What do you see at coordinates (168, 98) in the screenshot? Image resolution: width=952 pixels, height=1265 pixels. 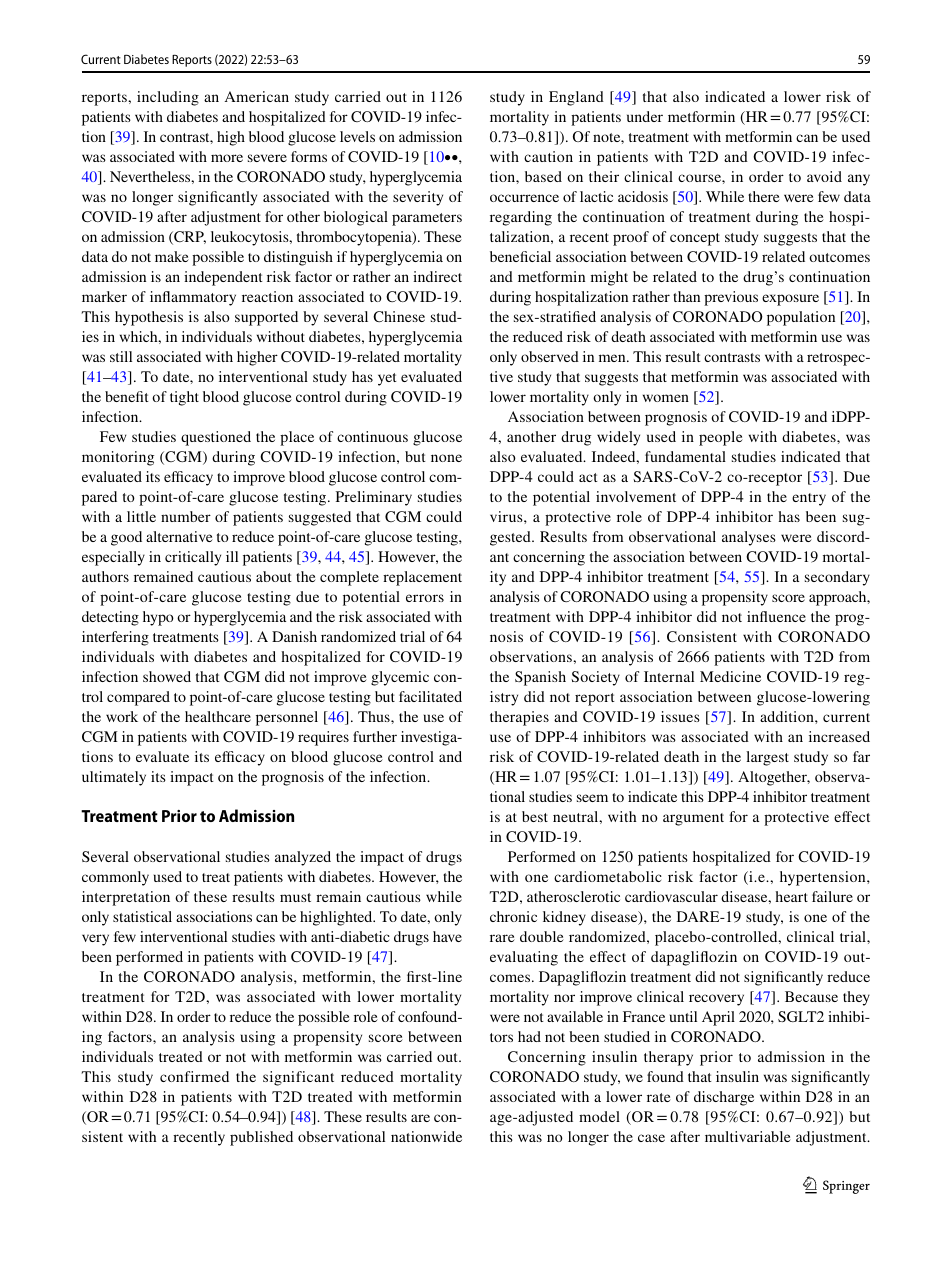 I see `including` at bounding box center [168, 98].
